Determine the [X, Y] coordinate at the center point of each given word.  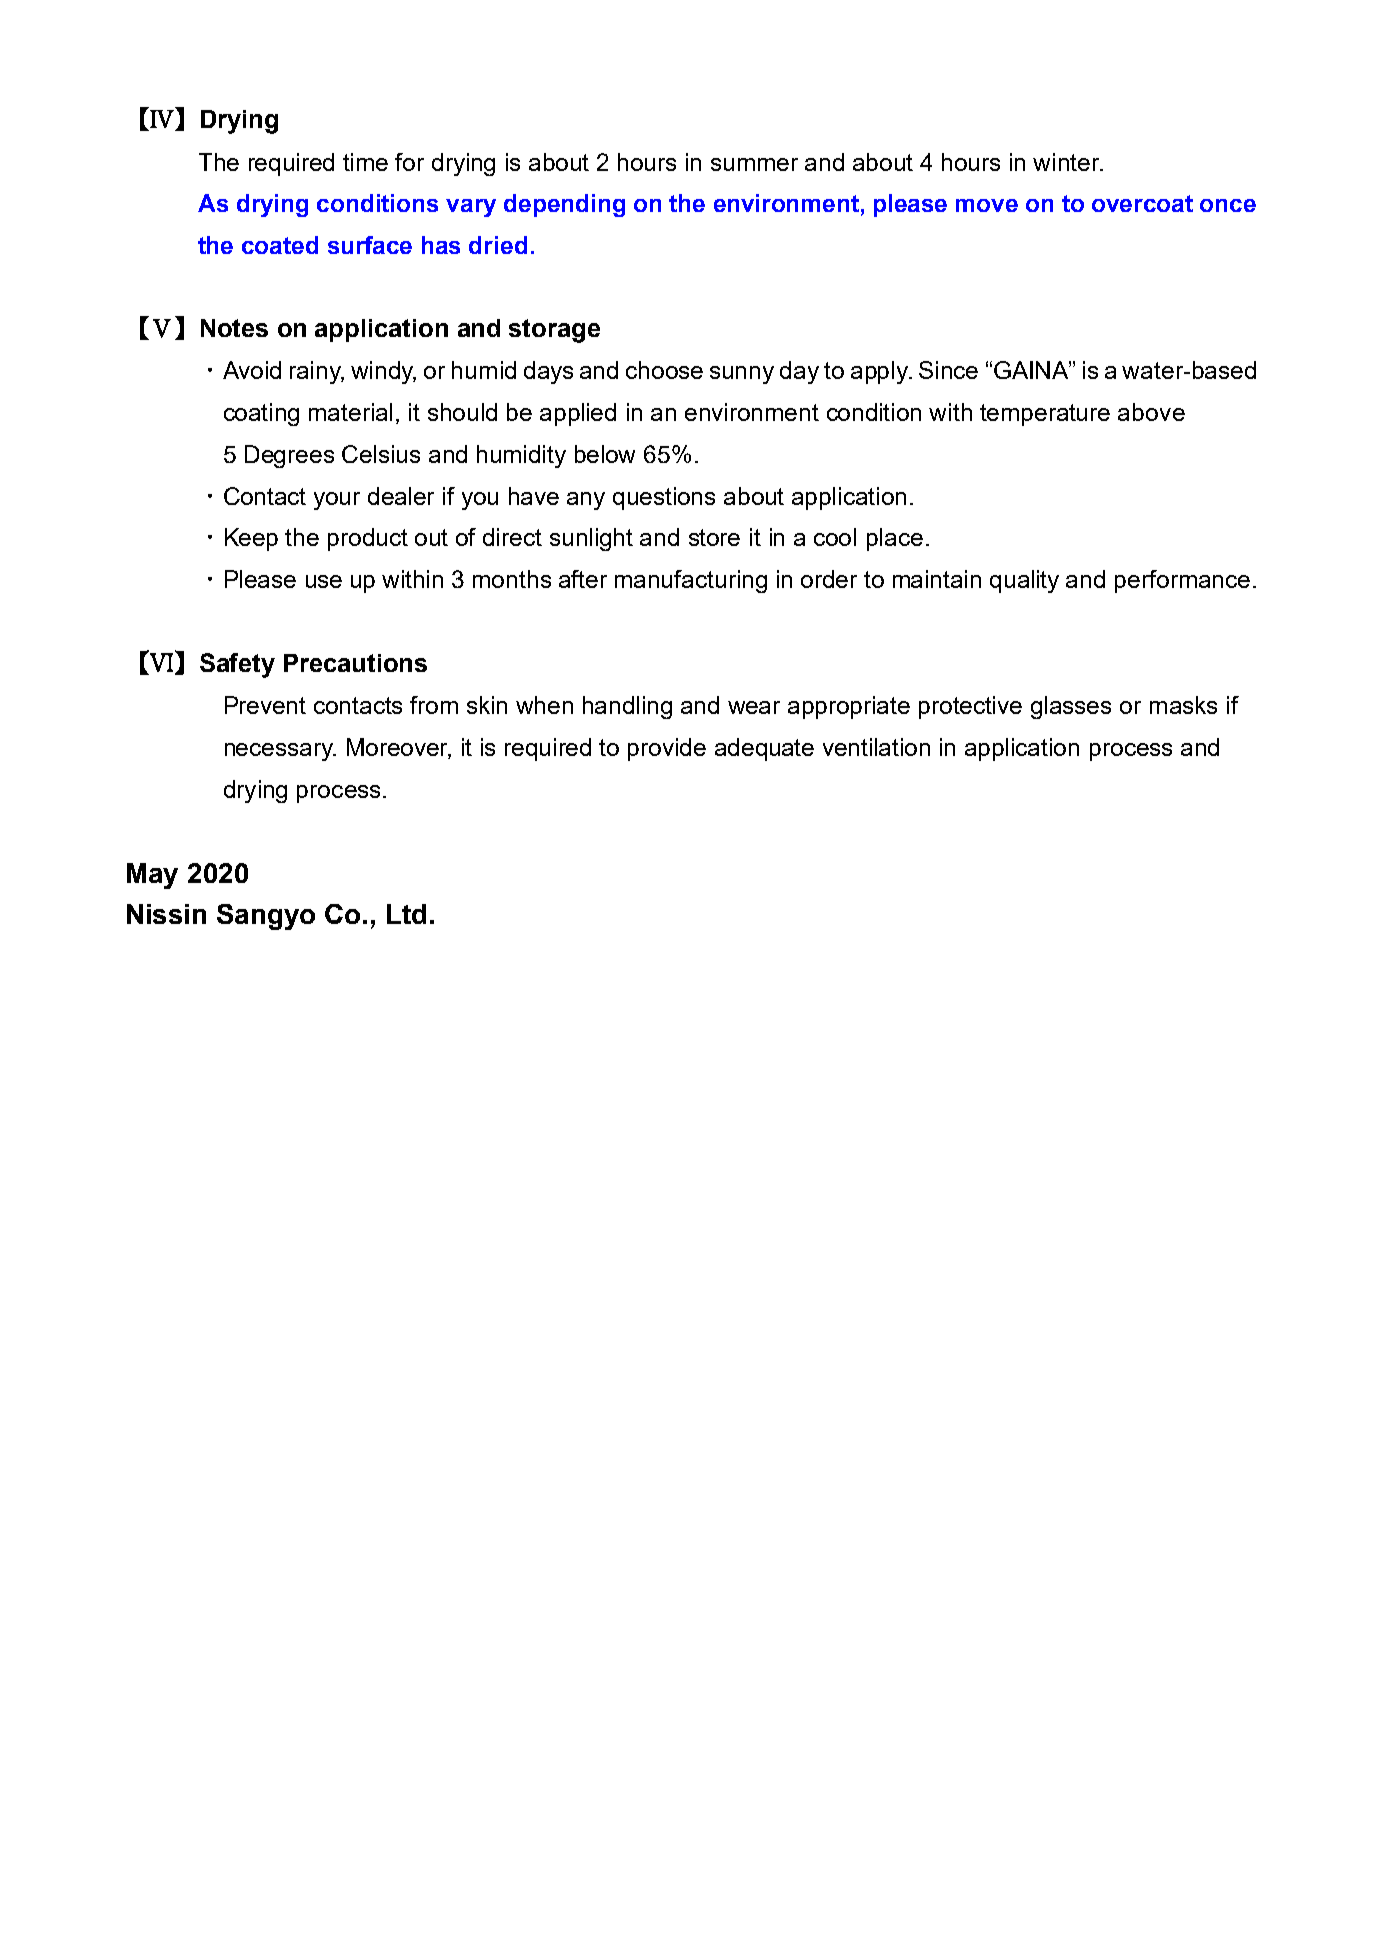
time [365, 162]
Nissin [166, 914]
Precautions [355, 663]
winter [1068, 162]
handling [627, 707]
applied [578, 414]
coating [261, 414]
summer [754, 164]
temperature [1045, 415]
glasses [1071, 707]
